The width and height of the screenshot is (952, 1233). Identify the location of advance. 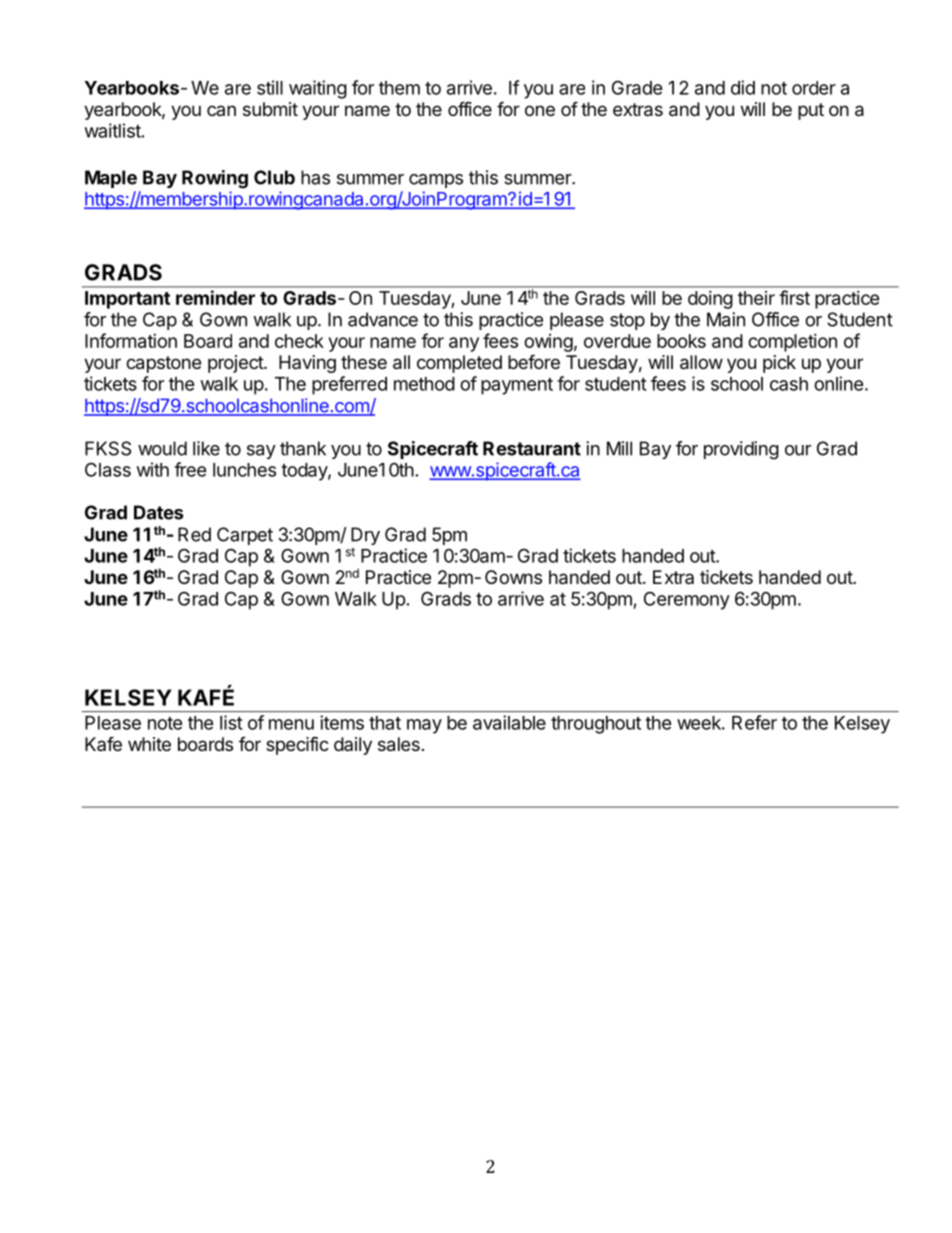
(383, 319).
